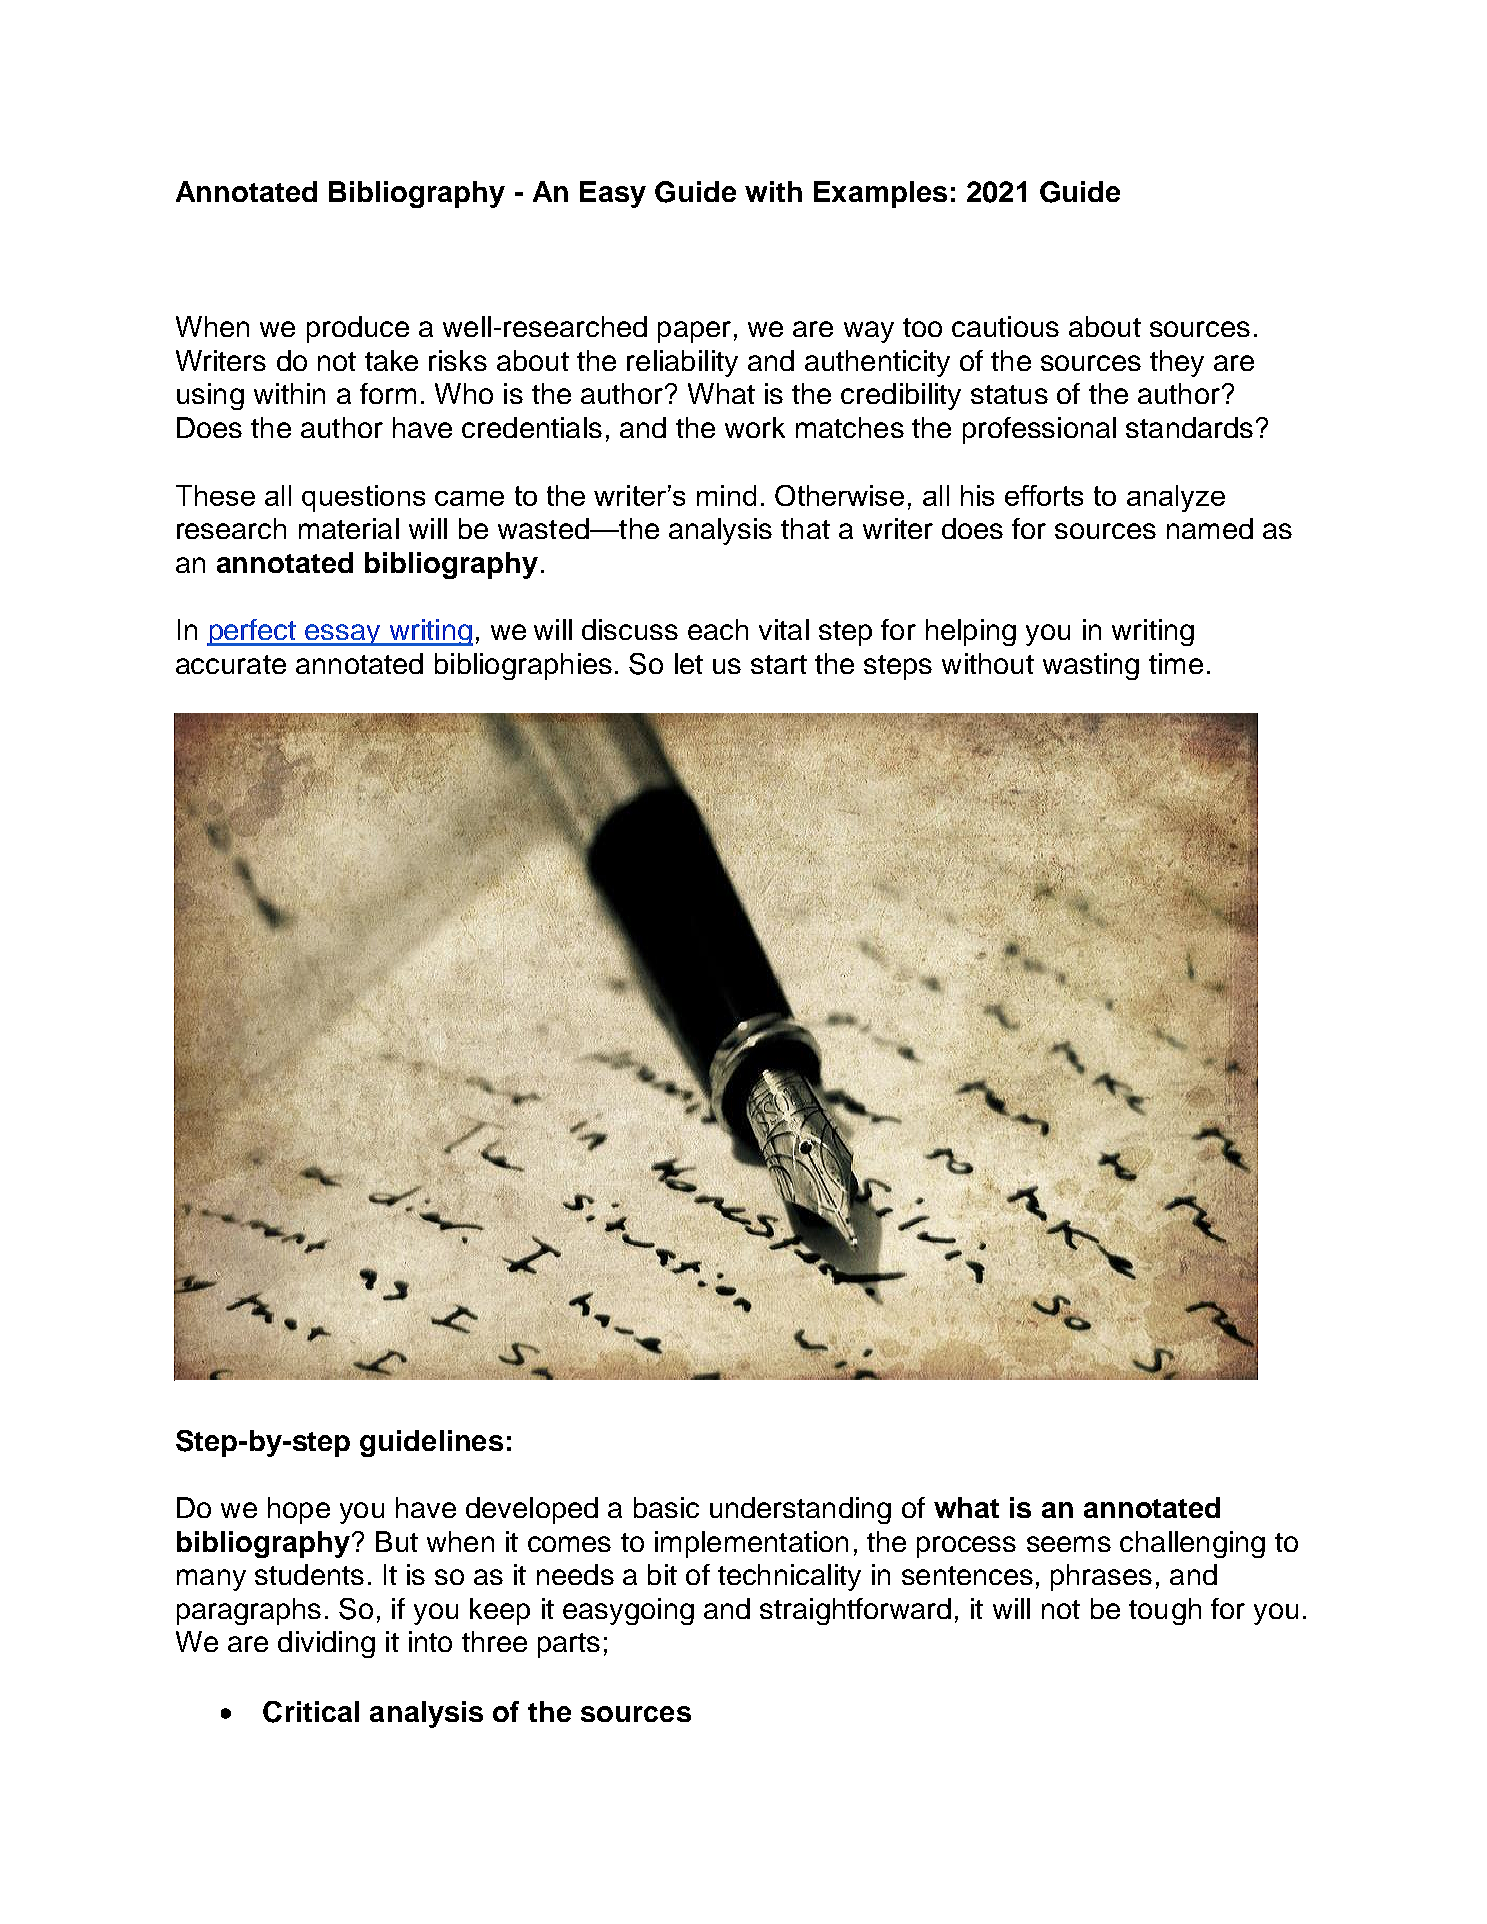  I want to click on paper, so click(694, 332).
